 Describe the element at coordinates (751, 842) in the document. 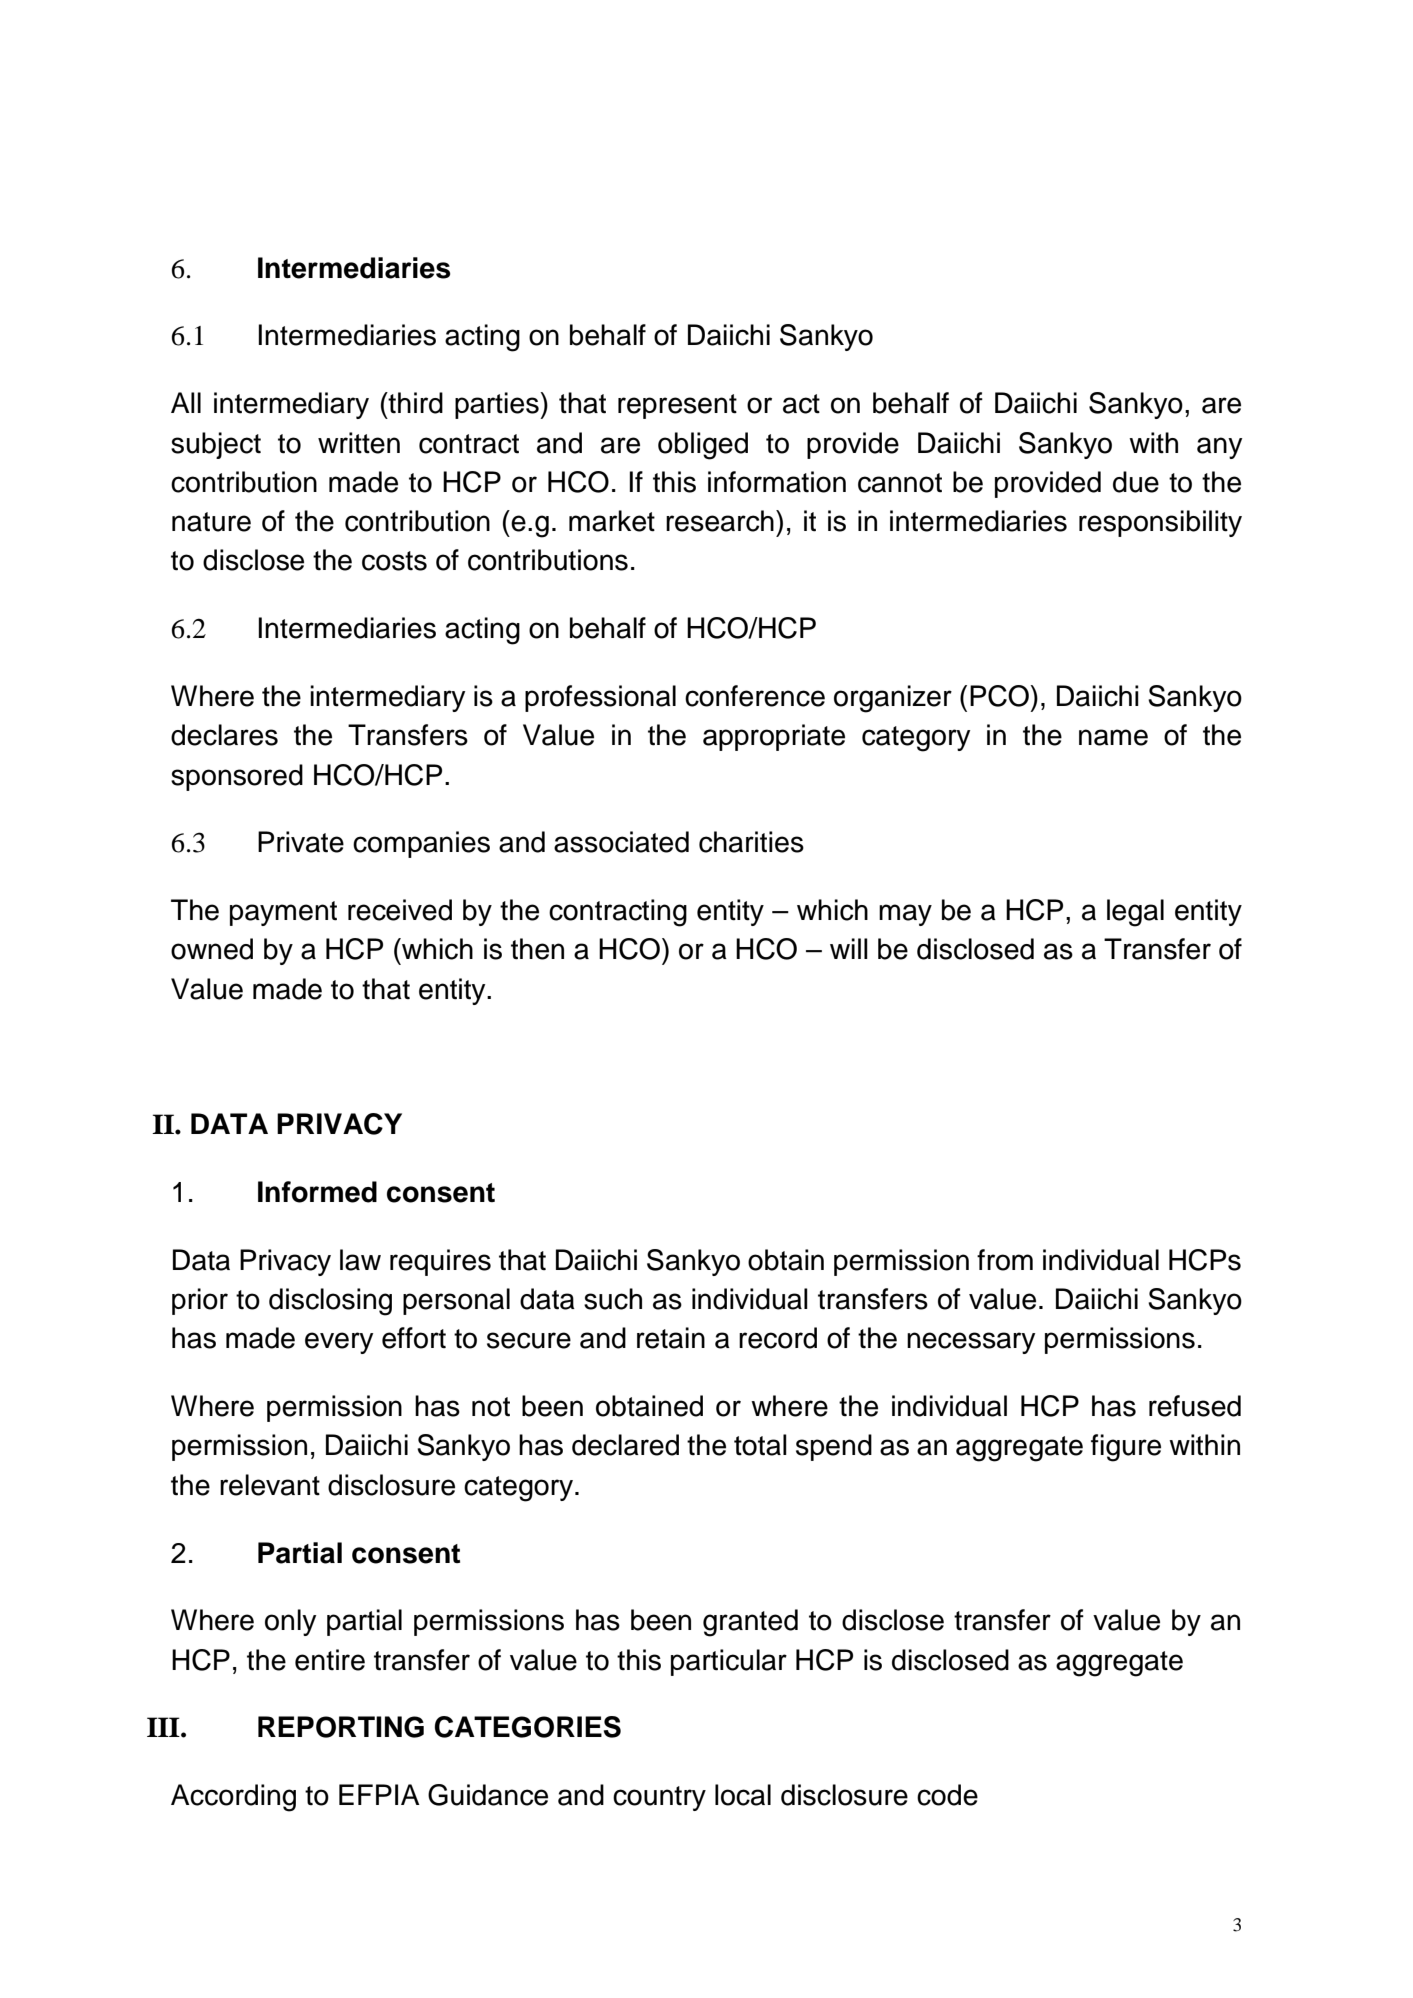

I see `charities` at that location.
